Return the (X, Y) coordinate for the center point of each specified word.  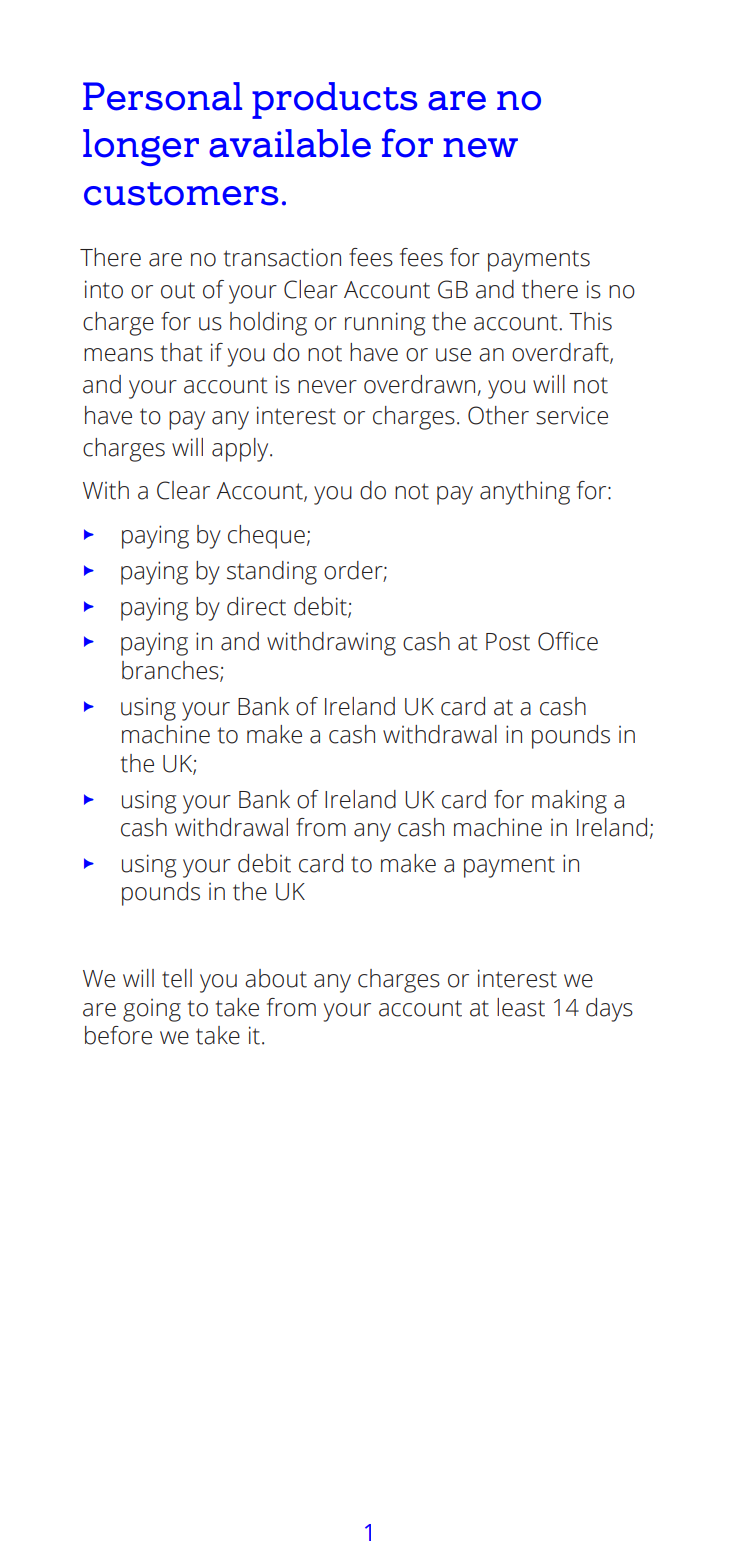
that (182, 352)
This (590, 321)
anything (525, 493)
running (385, 324)
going (152, 1010)
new (480, 148)
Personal (162, 96)
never (327, 387)
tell (177, 978)
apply (241, 450)
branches (171, 671)
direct (256, 606)
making (569, 802)
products (335, 100)
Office (568, 641)
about (276, 978)
